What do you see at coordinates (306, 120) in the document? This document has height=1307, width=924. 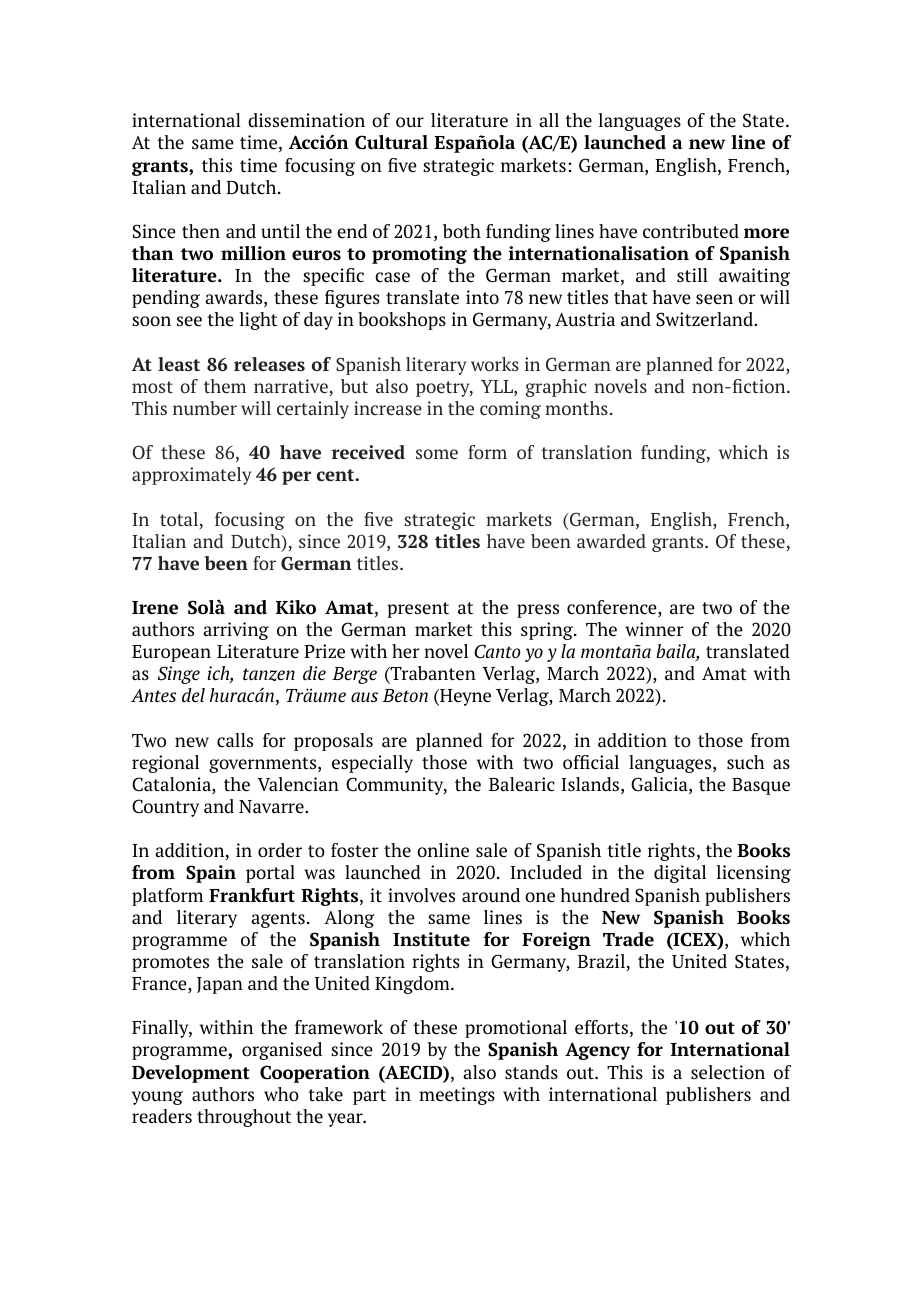 I see `dissemination` at bounding box center [306, 120].
